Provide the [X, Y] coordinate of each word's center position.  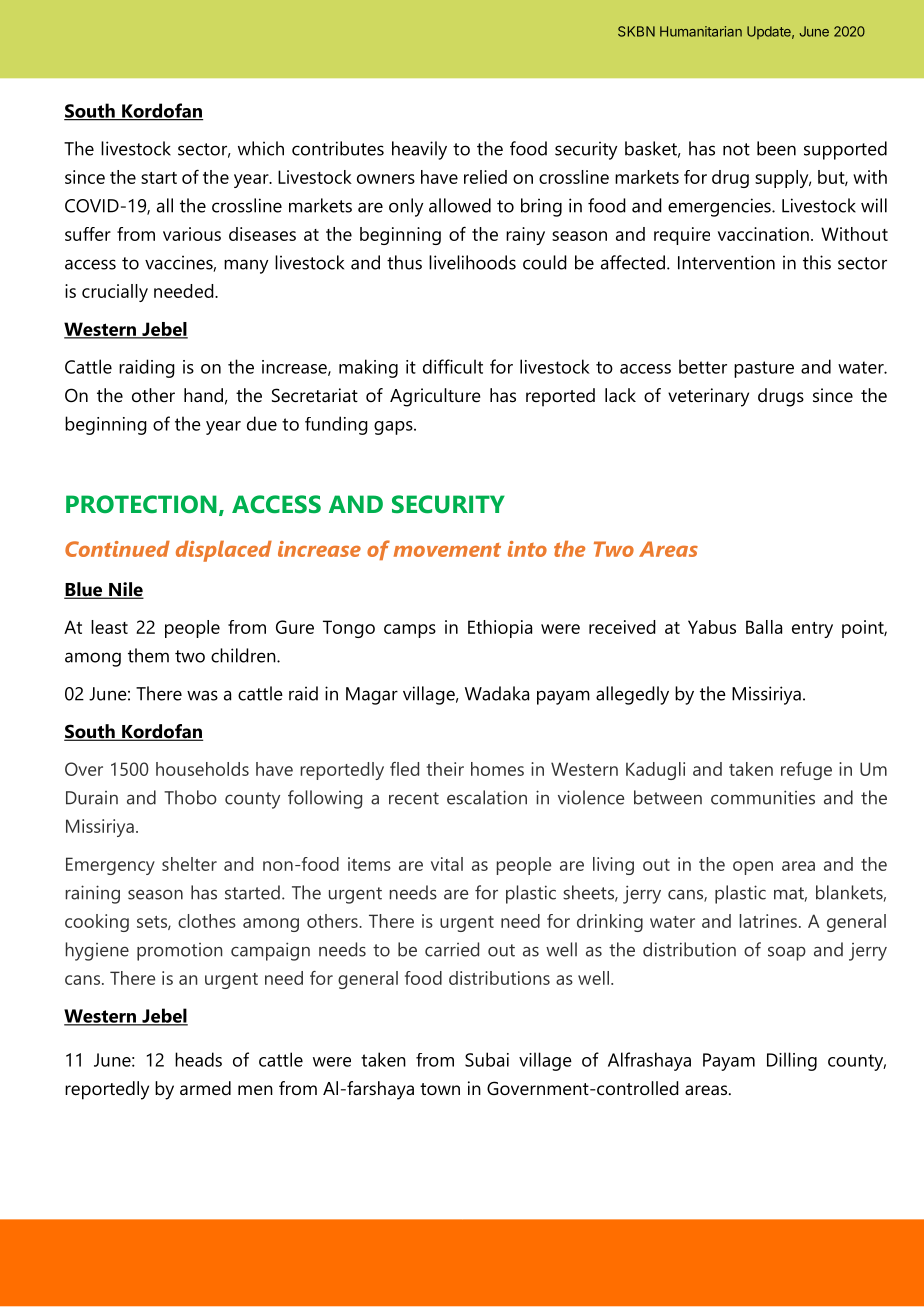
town [440, 1089]
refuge [806, 771]
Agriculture [435, 397]
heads [198, 1059]
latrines [768, 921]
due [262, 423]
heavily [419, 150]
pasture [764, 369]
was [202, 695]
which [261, 148]
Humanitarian [701, 31]
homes [497, 769]
